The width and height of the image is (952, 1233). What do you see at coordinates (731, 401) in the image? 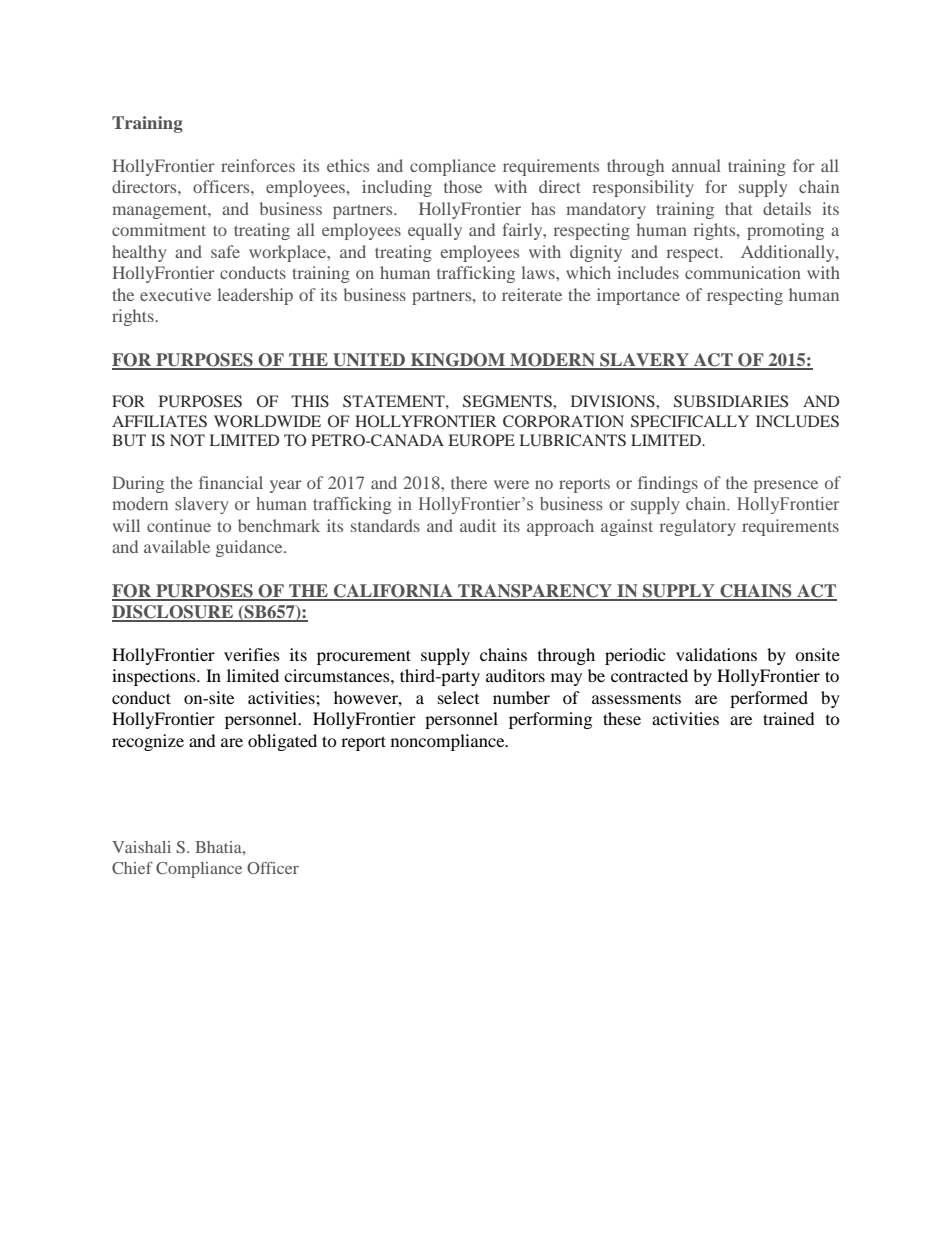
I see `SUBSIDIARIES` at bounding box center [731, 401].
